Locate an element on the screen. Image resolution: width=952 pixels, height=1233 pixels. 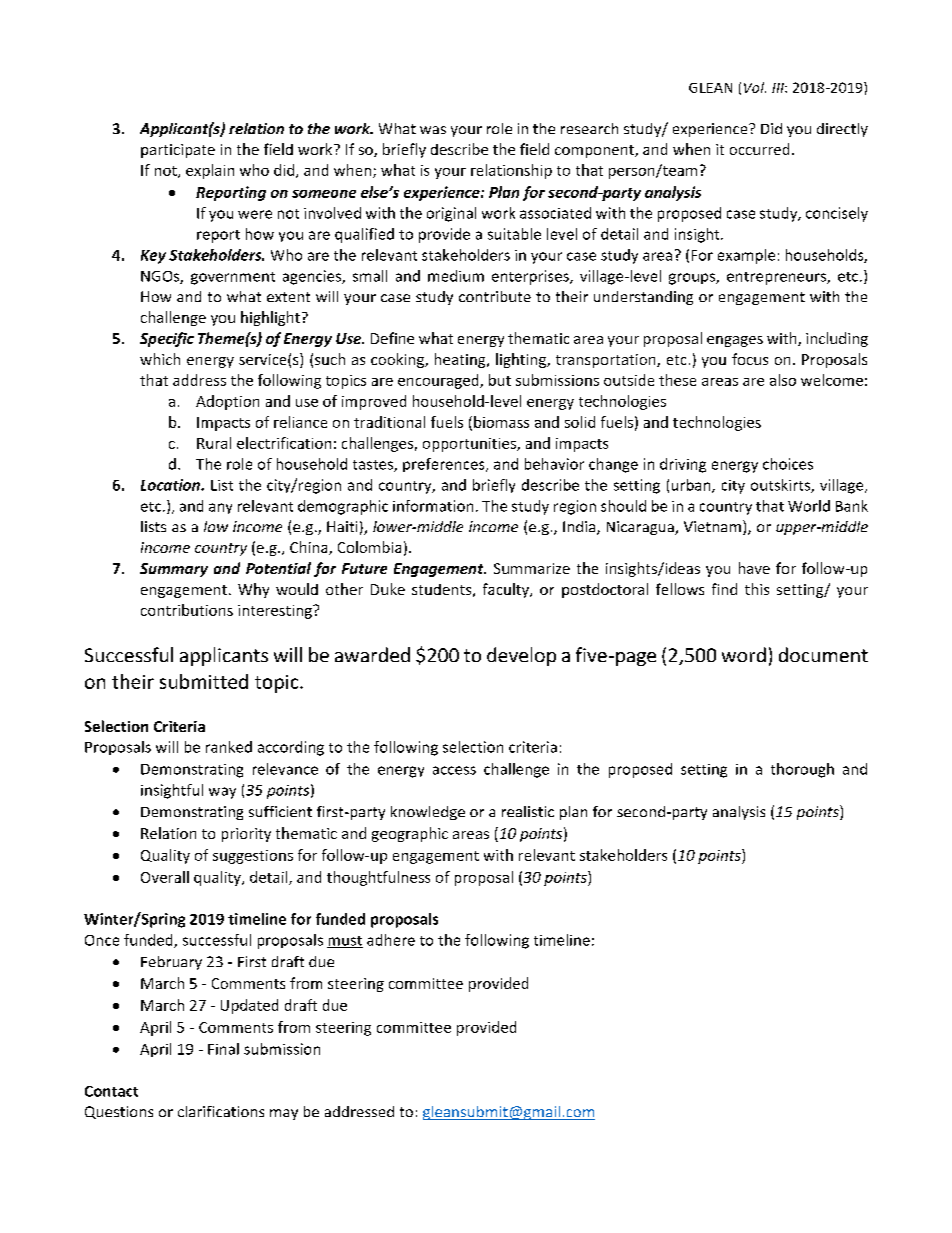
participate is located at coordinates (178, 151).
